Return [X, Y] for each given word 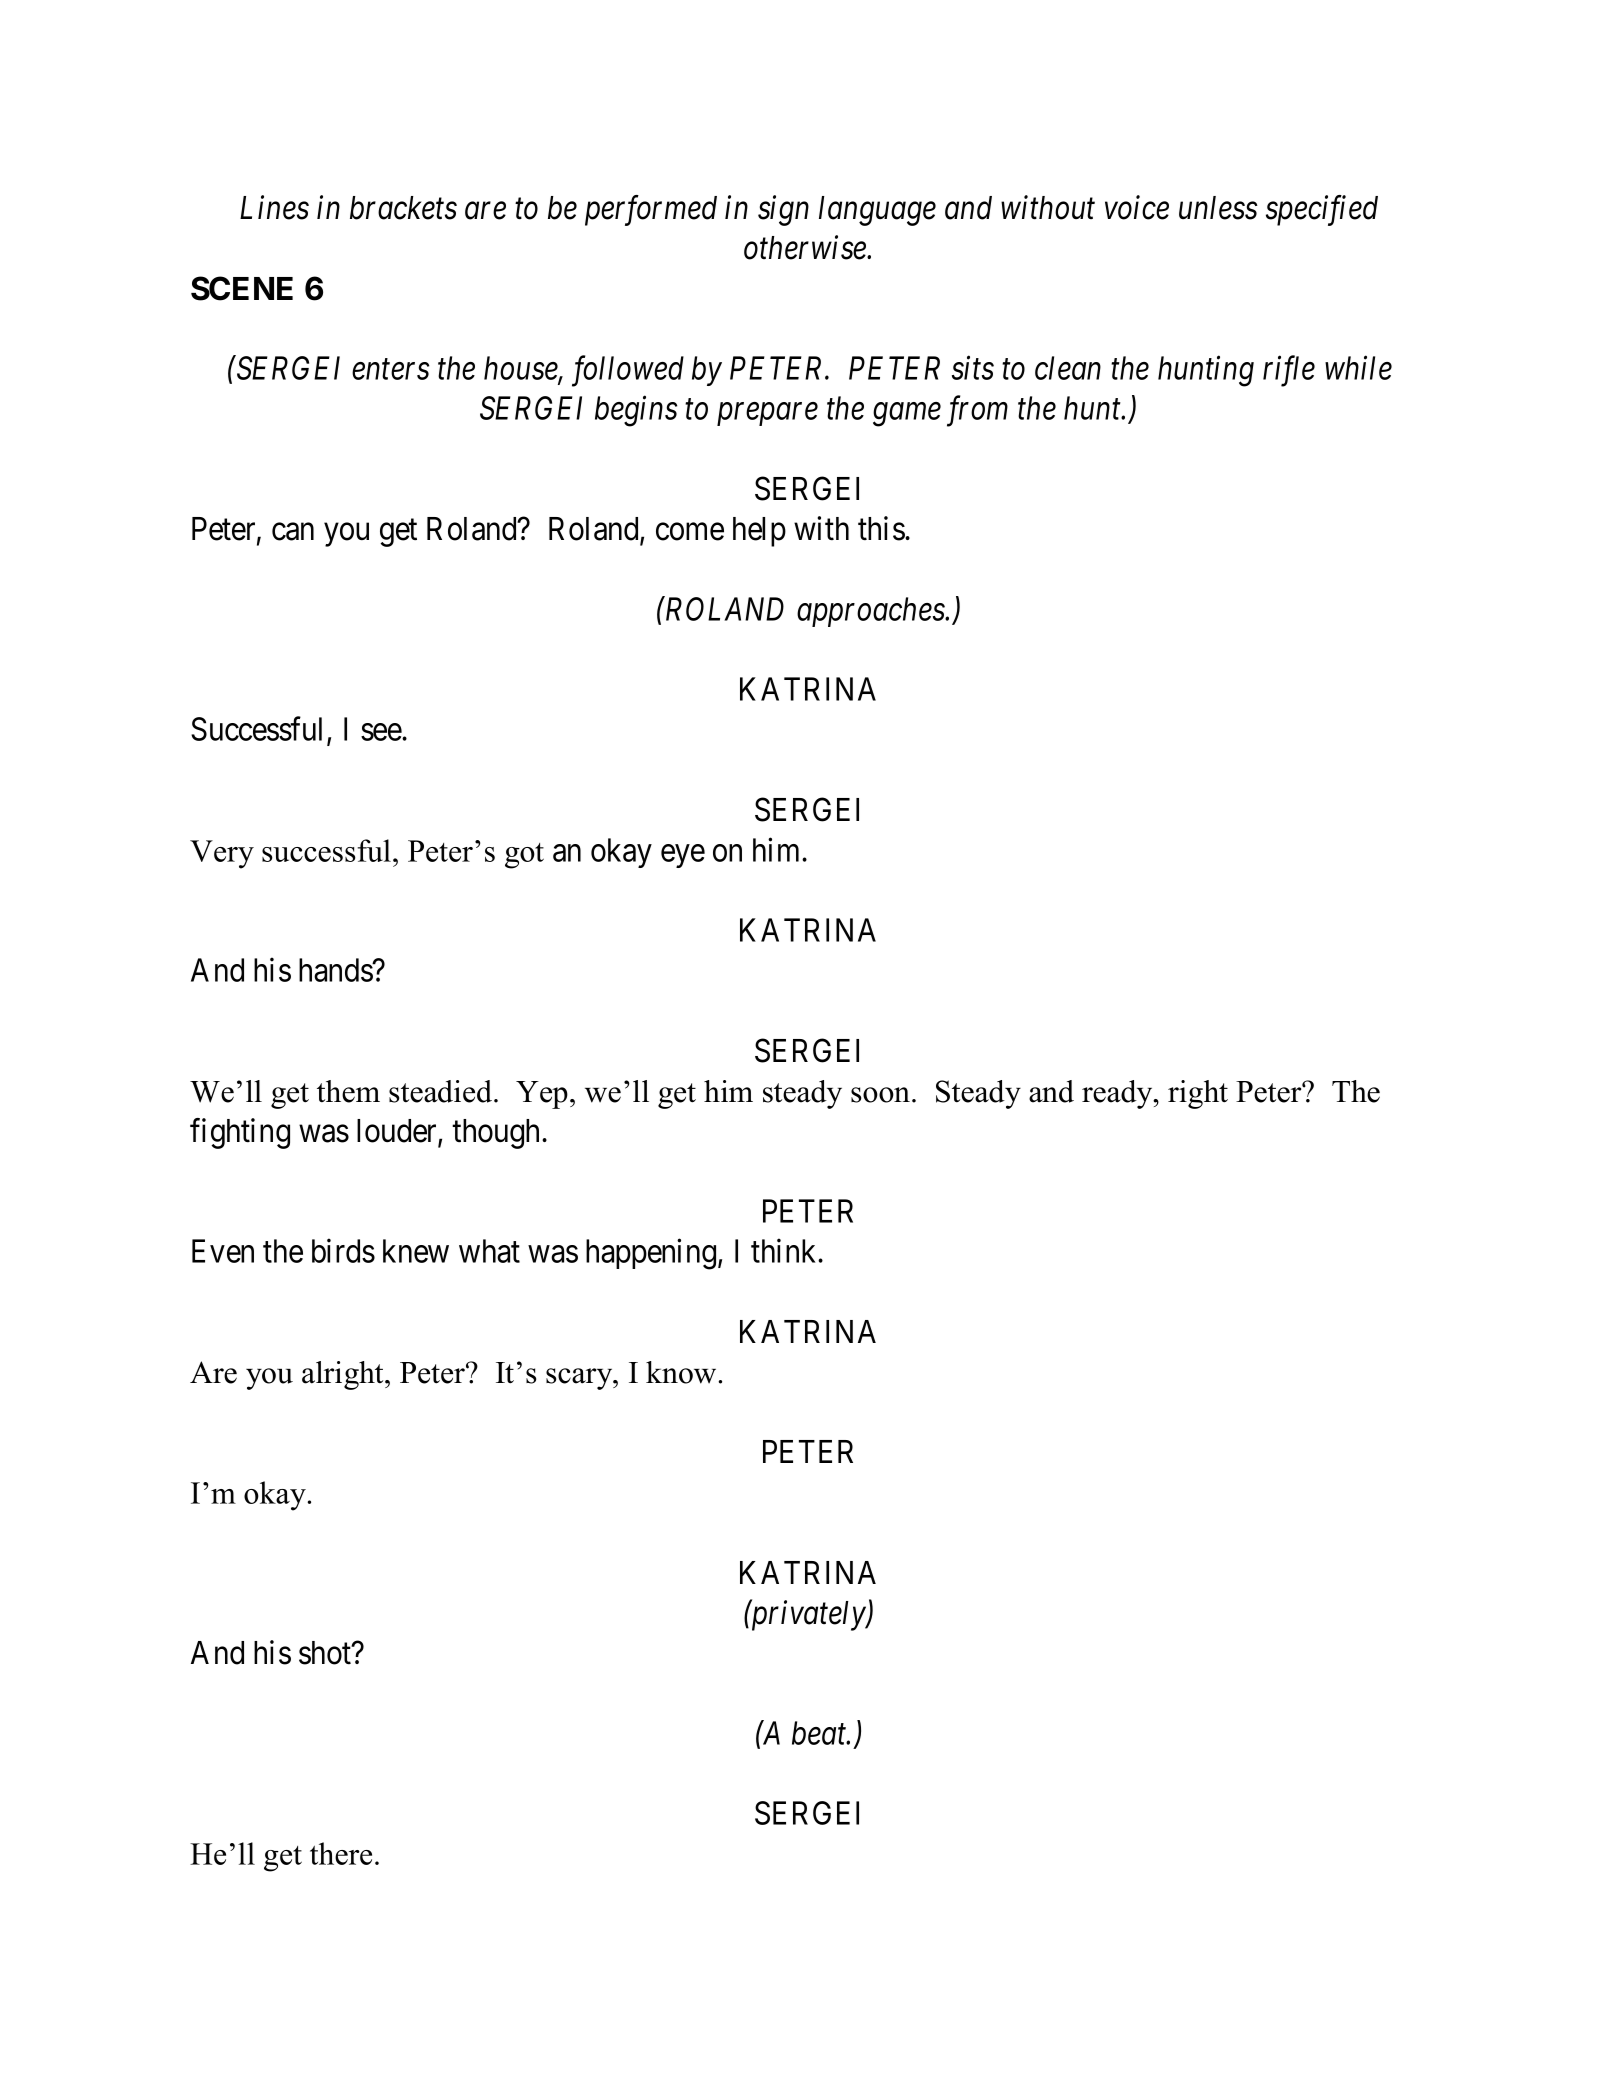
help [759, 532]
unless [1218, 208]
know [682, 1372]
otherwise [806, 247]
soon [882, 1095]
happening [652, 1254]
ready [1118, 1094]
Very [222, 854]
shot [326, 1653]
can [293, 532]
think [785, 1251]
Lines [274, 208]
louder [398, 1132]
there [341, 1853]
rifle [1289, 371]
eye [683, 856]
